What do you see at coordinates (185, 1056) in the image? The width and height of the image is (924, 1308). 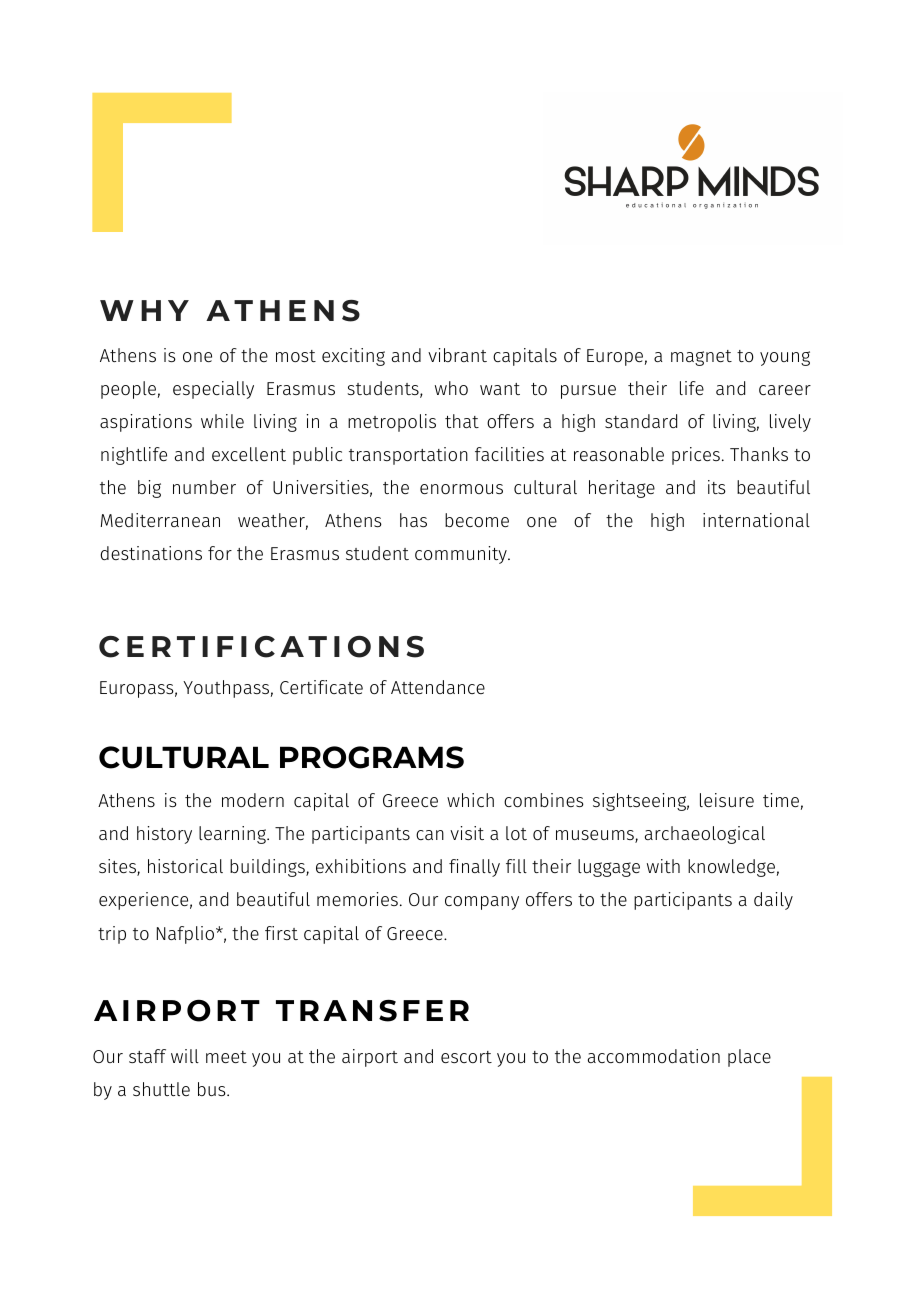 I see `will` at bounding box center [185, 1056].
